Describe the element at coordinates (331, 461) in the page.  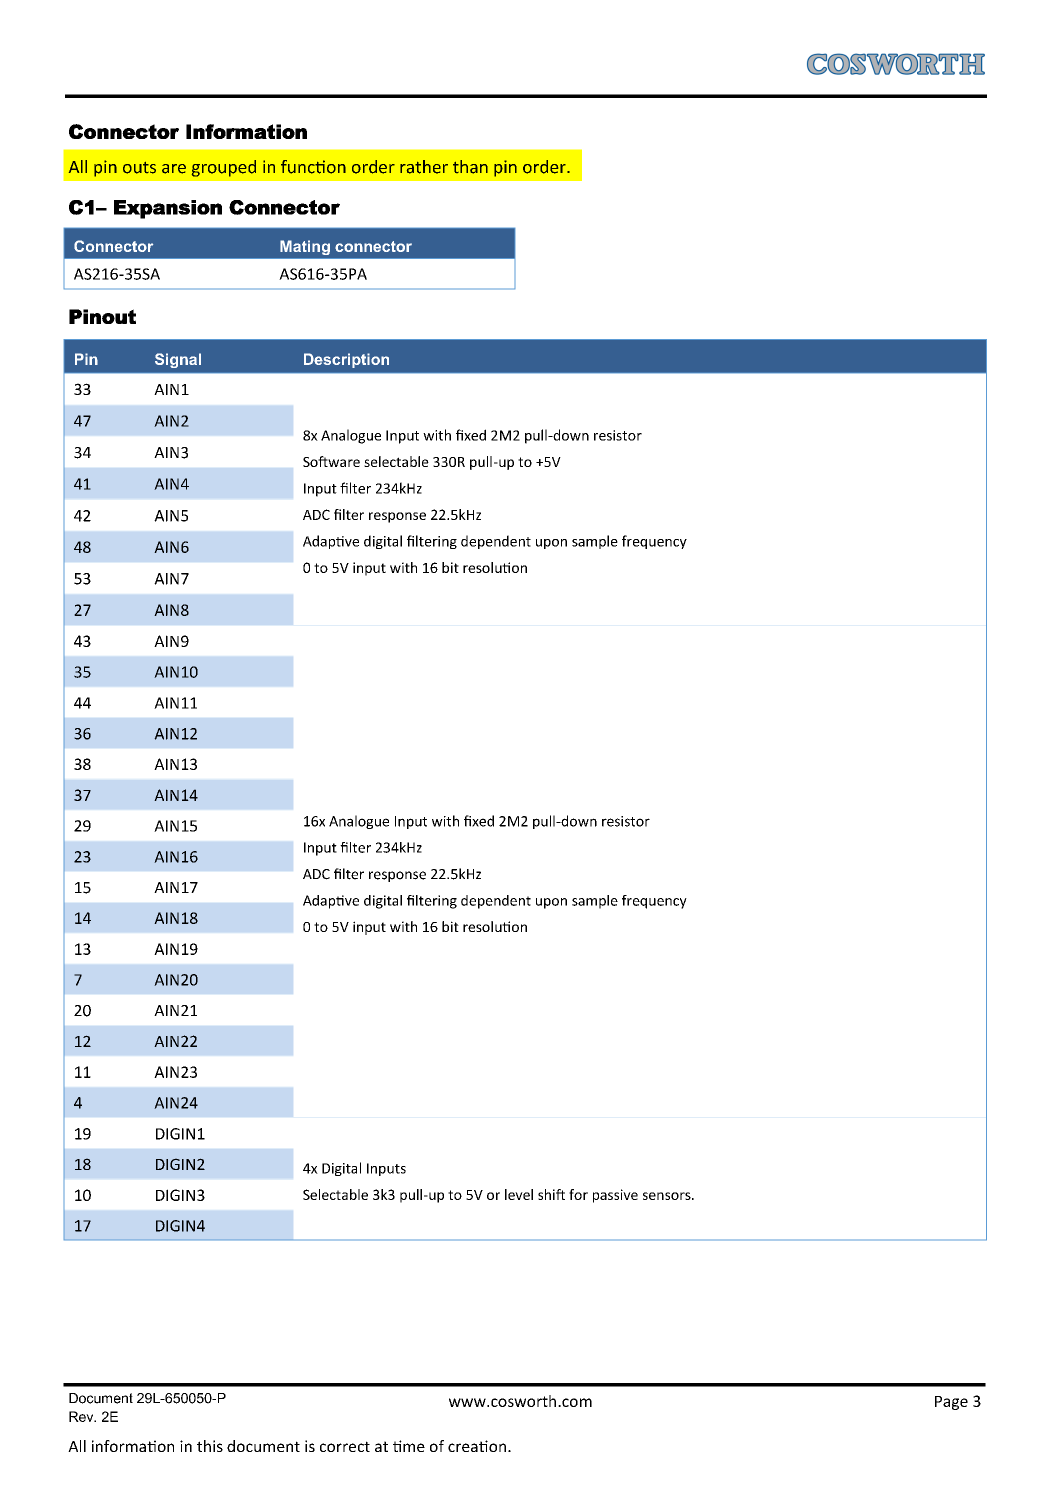
I see `Software` at that location.
